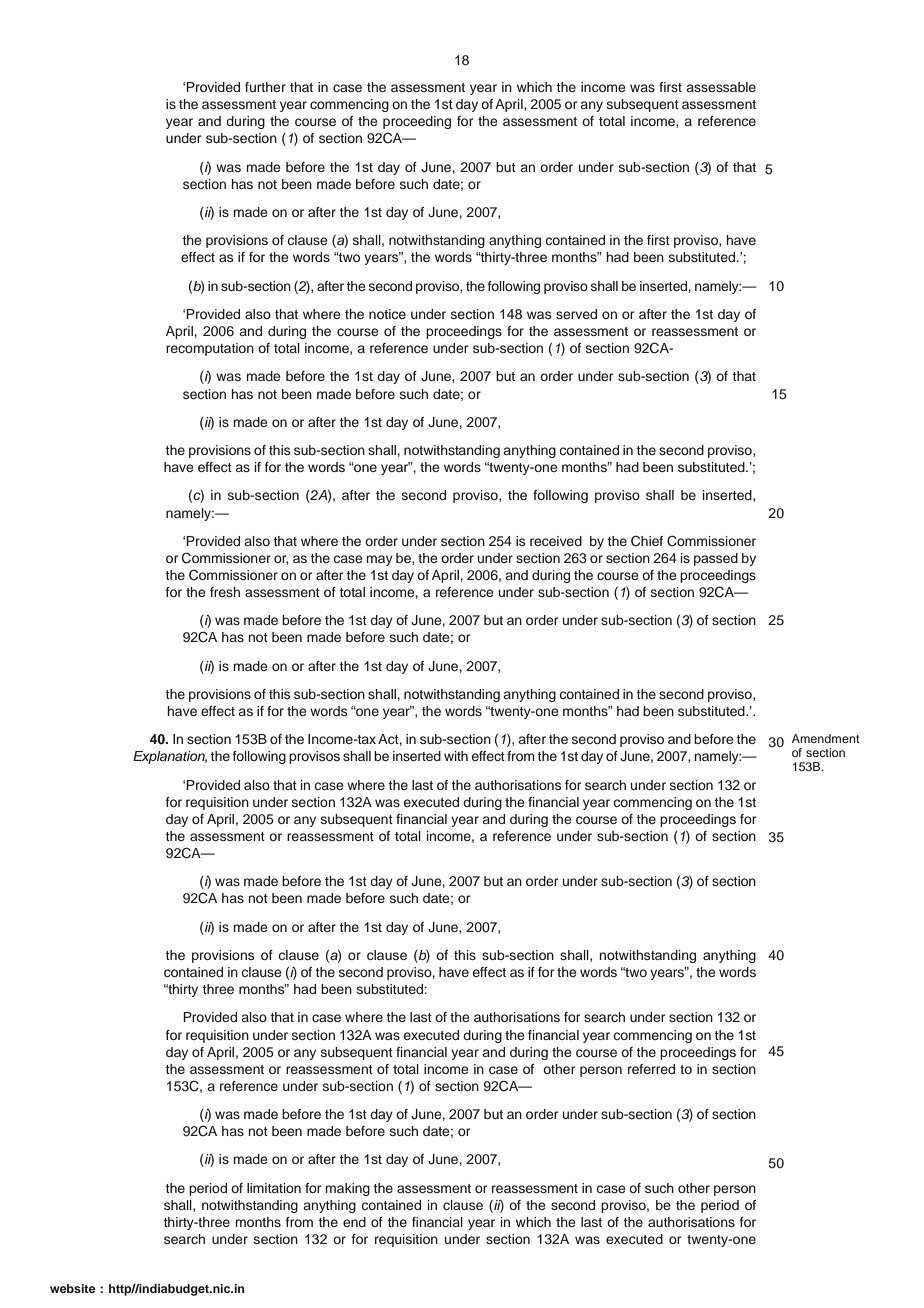 The height and width of the screenshot is (1308, 924). Describe the element at coordinates (274, 1188) in the screenshot. I see `limitation` at that location.
